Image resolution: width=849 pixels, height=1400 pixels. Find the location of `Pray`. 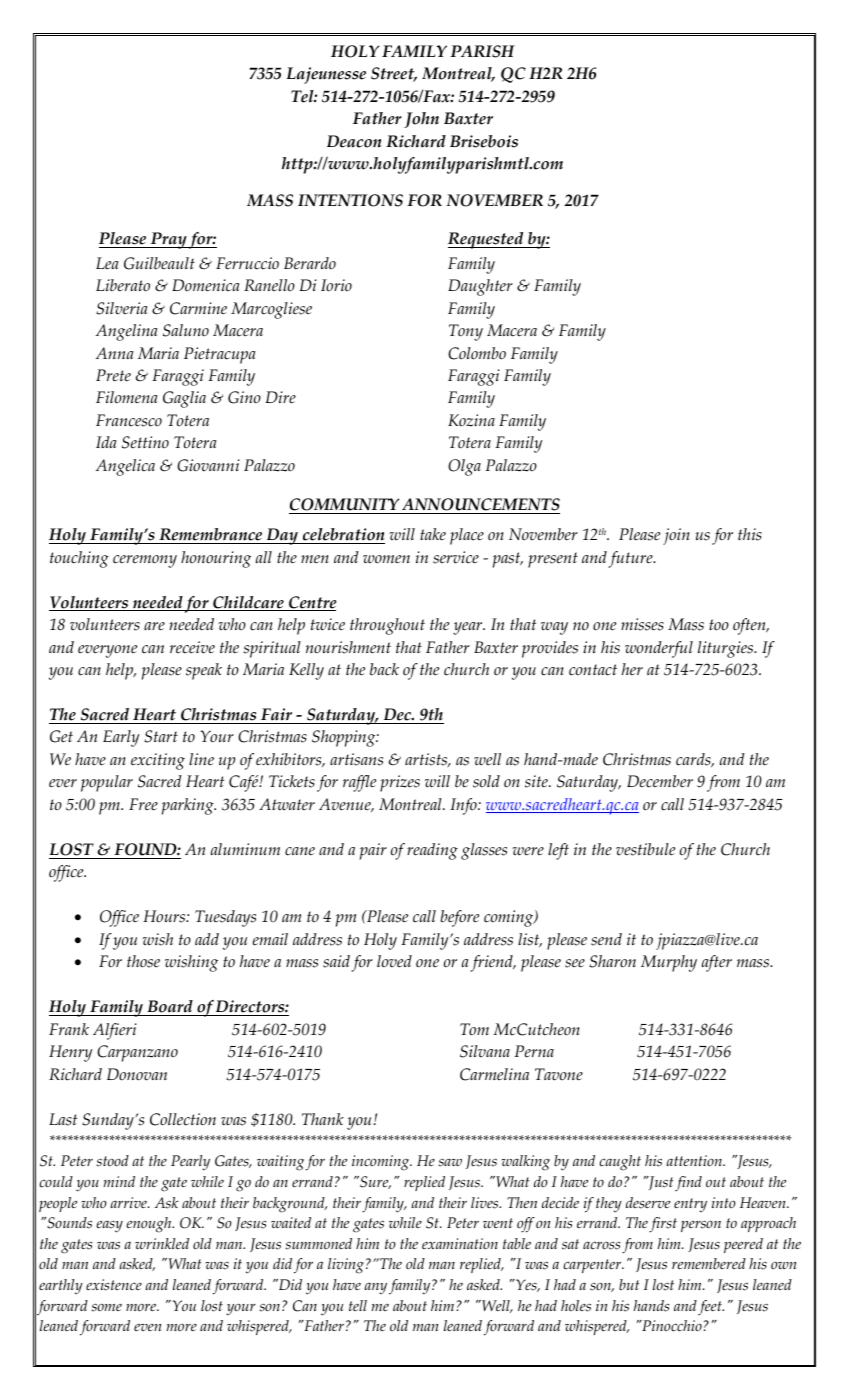

Pray is located at coordinates (168, 240).
